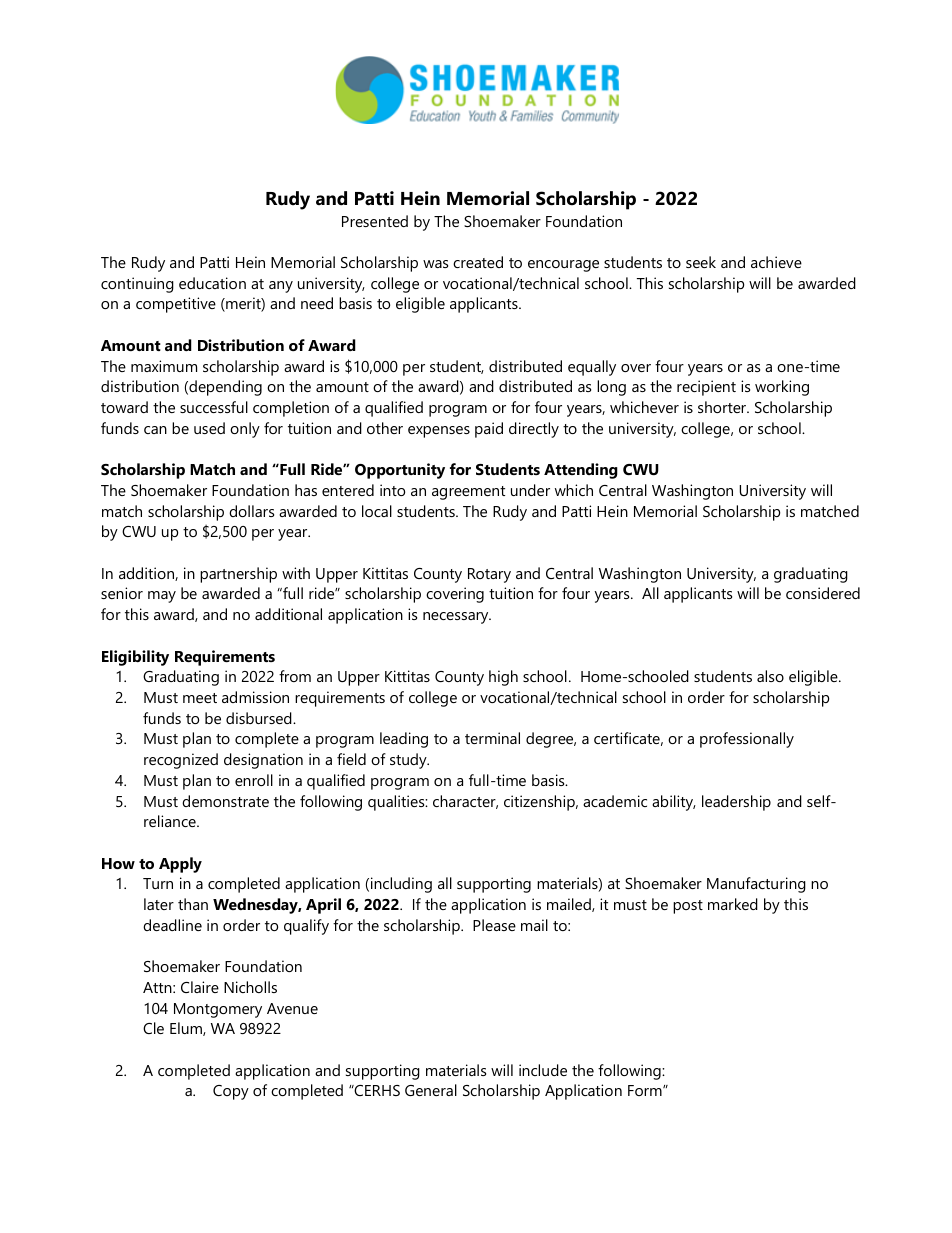 This image has width=952, height=1233. Describe the element at coordinates (776, 262) in the image. I see `achieve` at that location.
